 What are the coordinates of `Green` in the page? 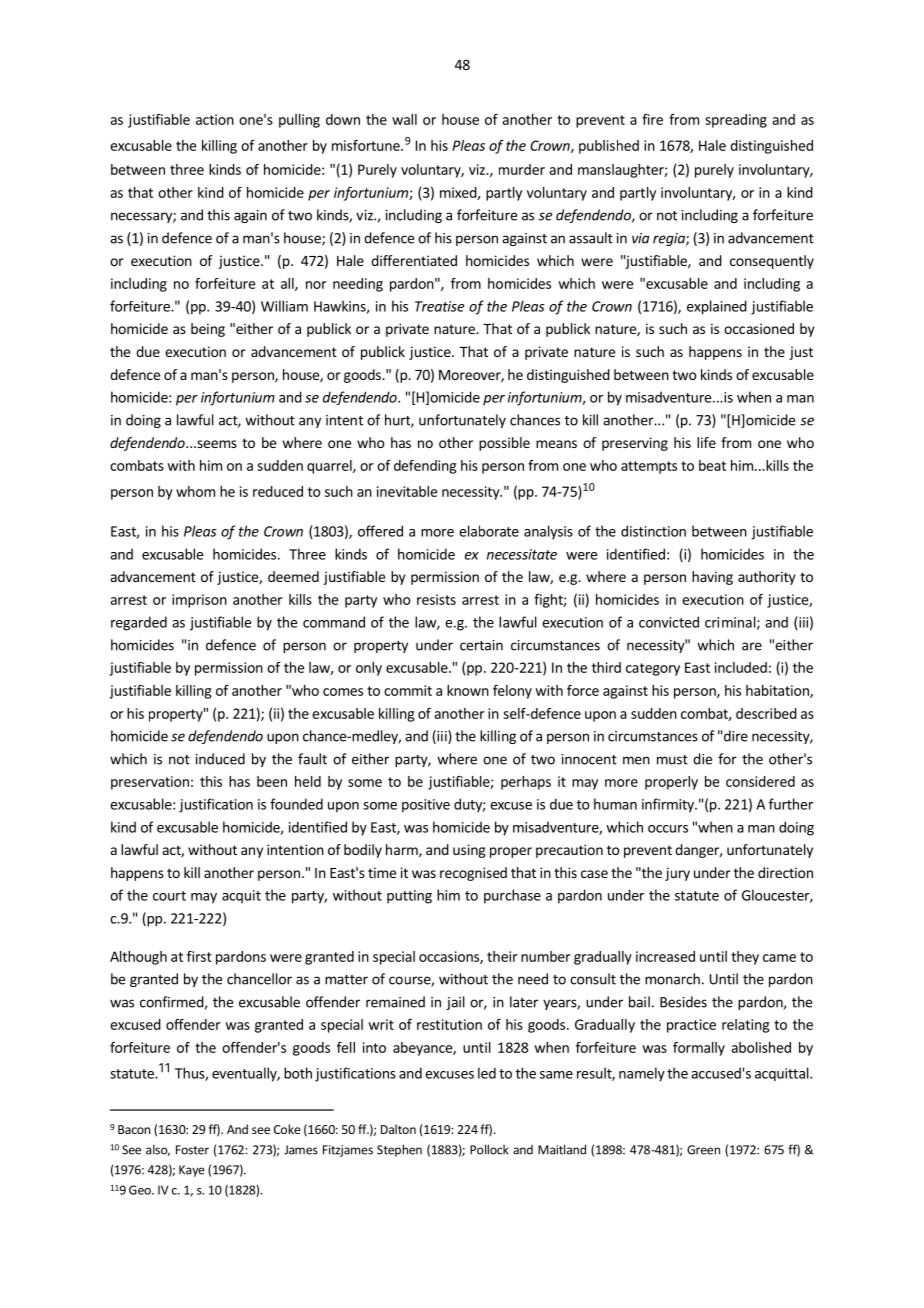 It's located at (703, 1150).
